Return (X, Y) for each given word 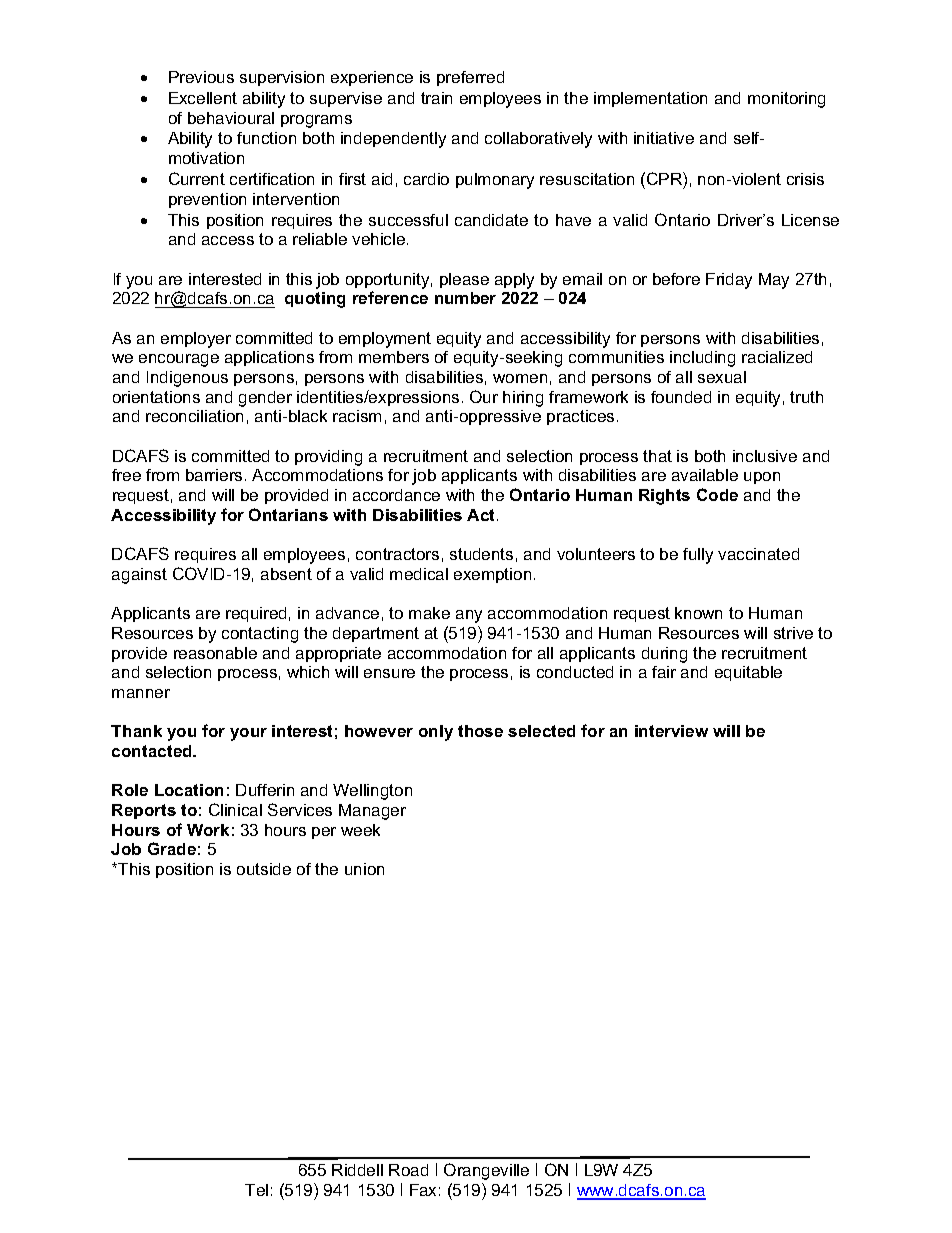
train (436, 98)
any (469, 616)
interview (671, 731)
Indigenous (187, 379)
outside (264, 869)
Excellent (203, 98)
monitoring (786, 100)
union (364, 869)
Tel (256, 1190)
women (520, 378)
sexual (722, 377)
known (698, 613)
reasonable (215, 653)
